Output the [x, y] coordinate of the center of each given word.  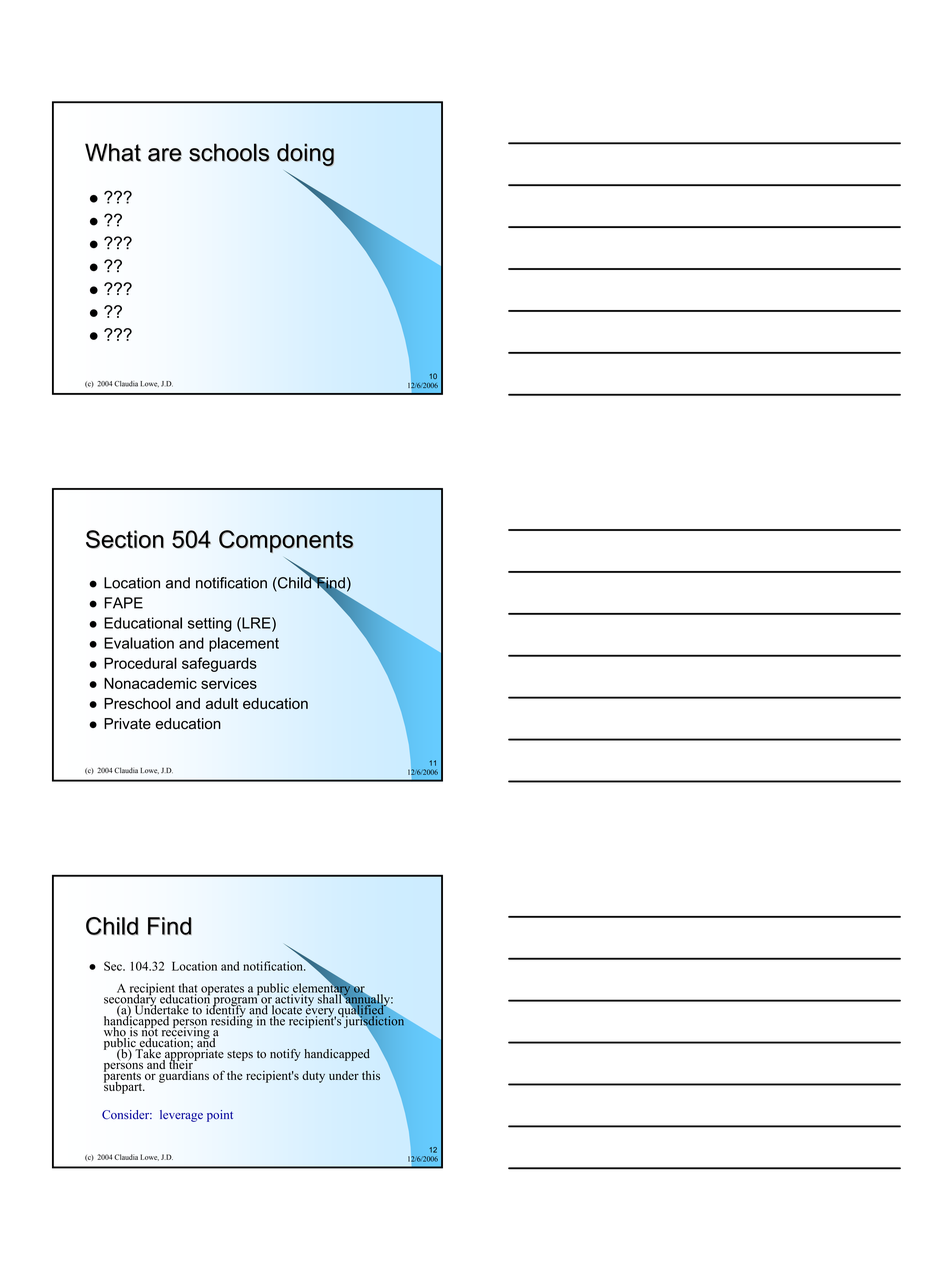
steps [240, 1056]
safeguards [219, 664]
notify [285, 1055]
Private [127, 724]
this [371, 1075]
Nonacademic [150, 683]
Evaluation [139, 643]
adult [222, 703]
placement [244, 644]
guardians [183, 1075]
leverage [181, 1116]
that [188, 989]
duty [313, 1077]
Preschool [137, 703]
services [229, 683]
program [235, 1002]
